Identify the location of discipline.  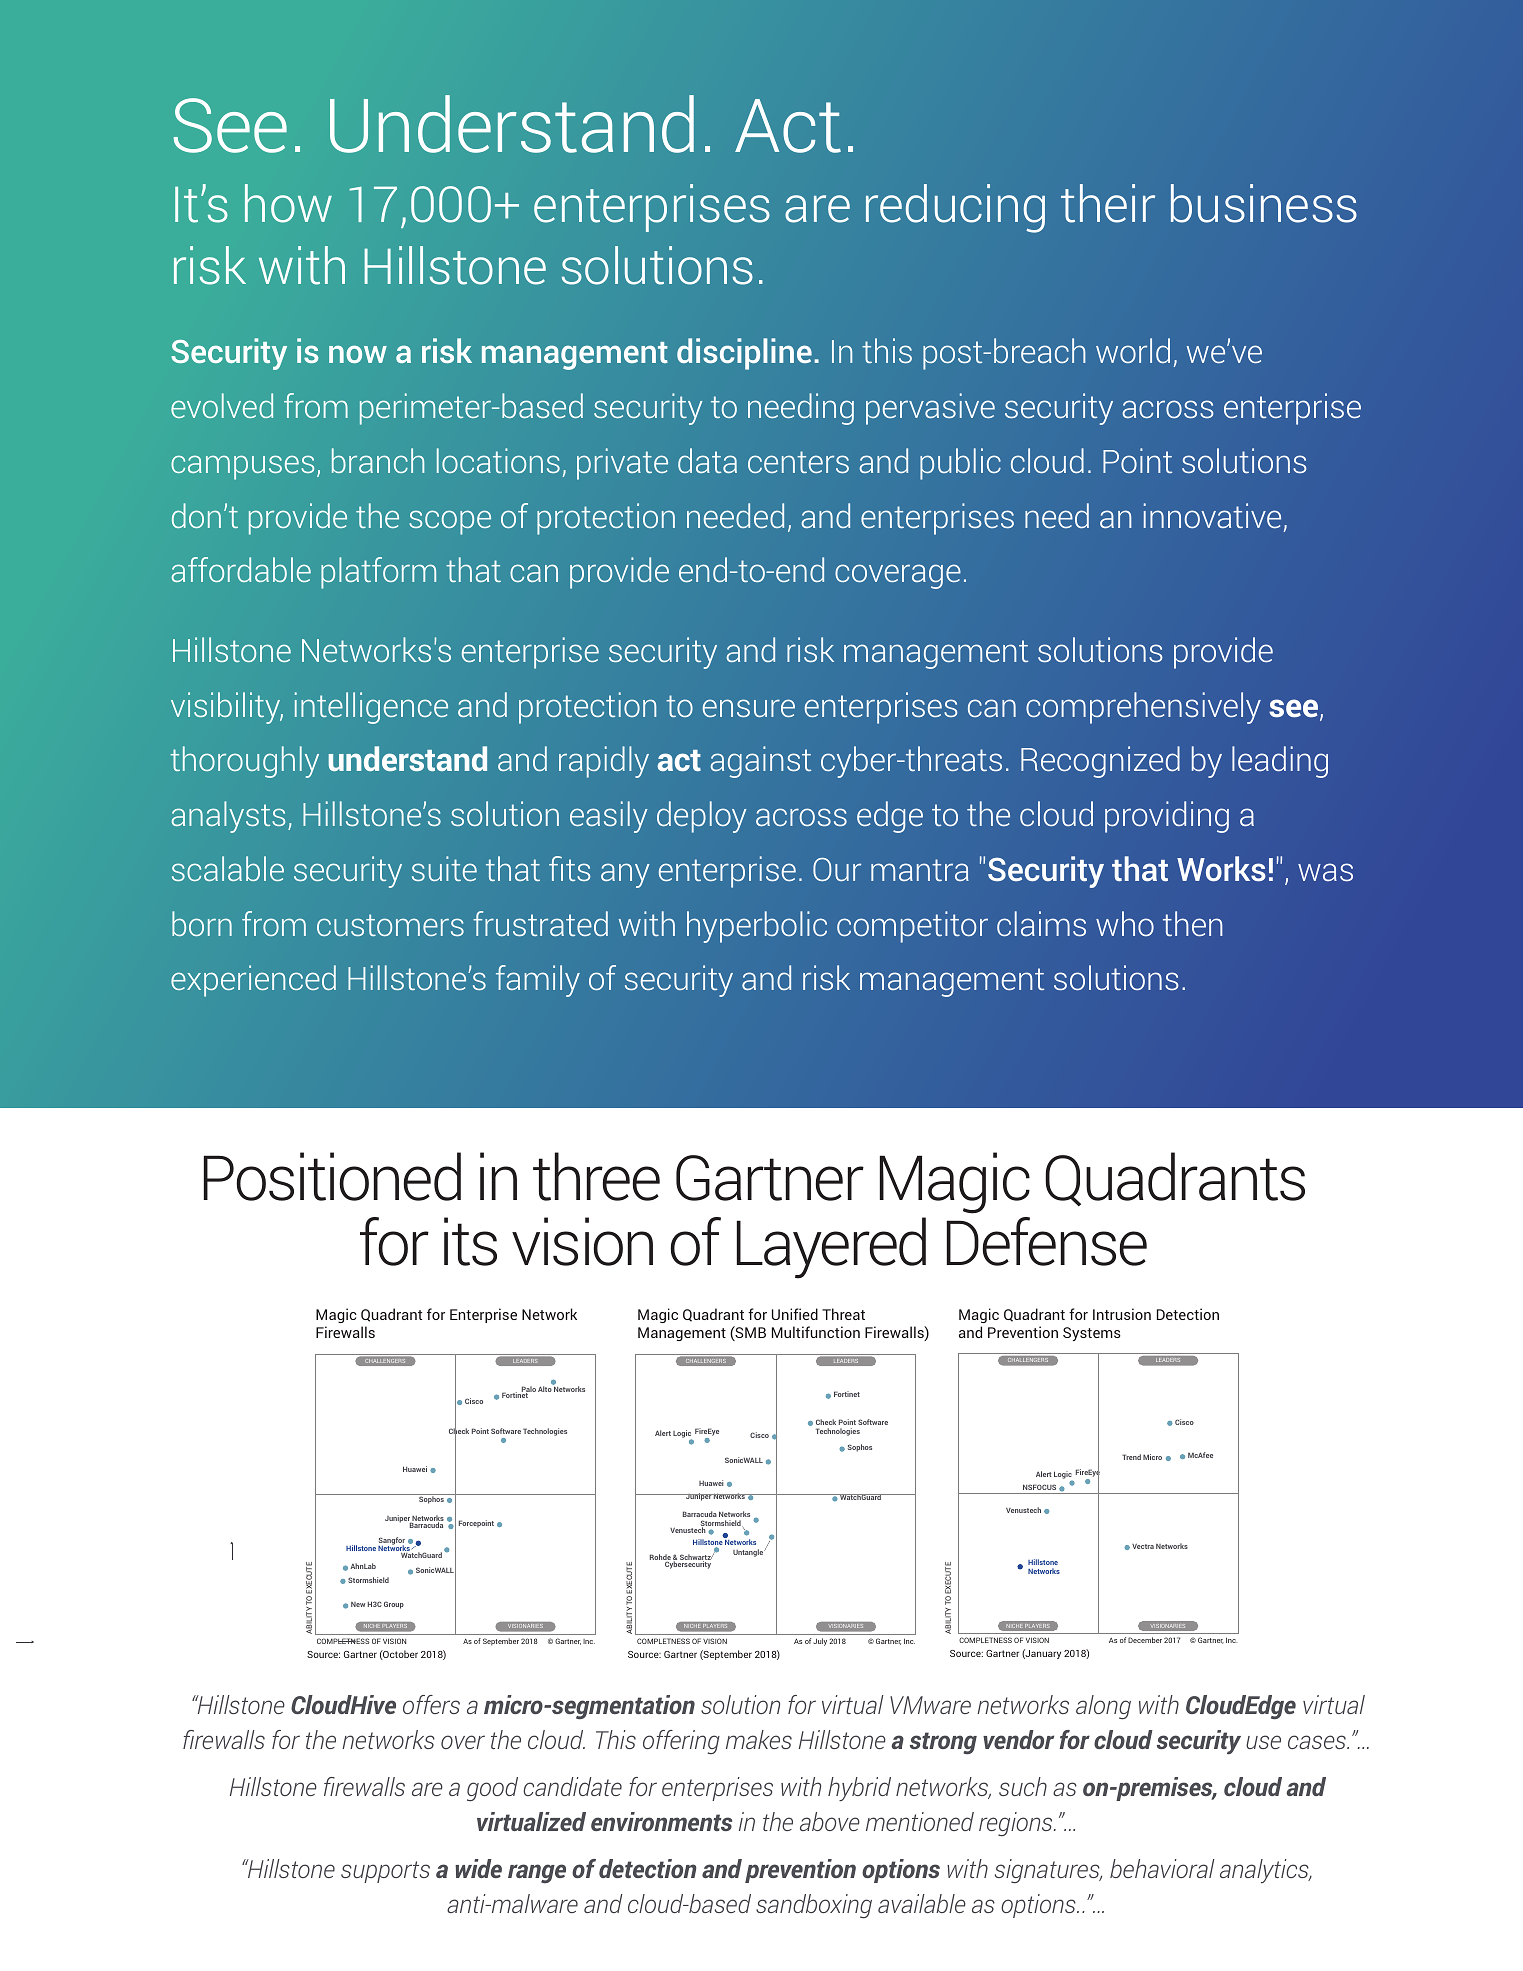
(744, 354).
